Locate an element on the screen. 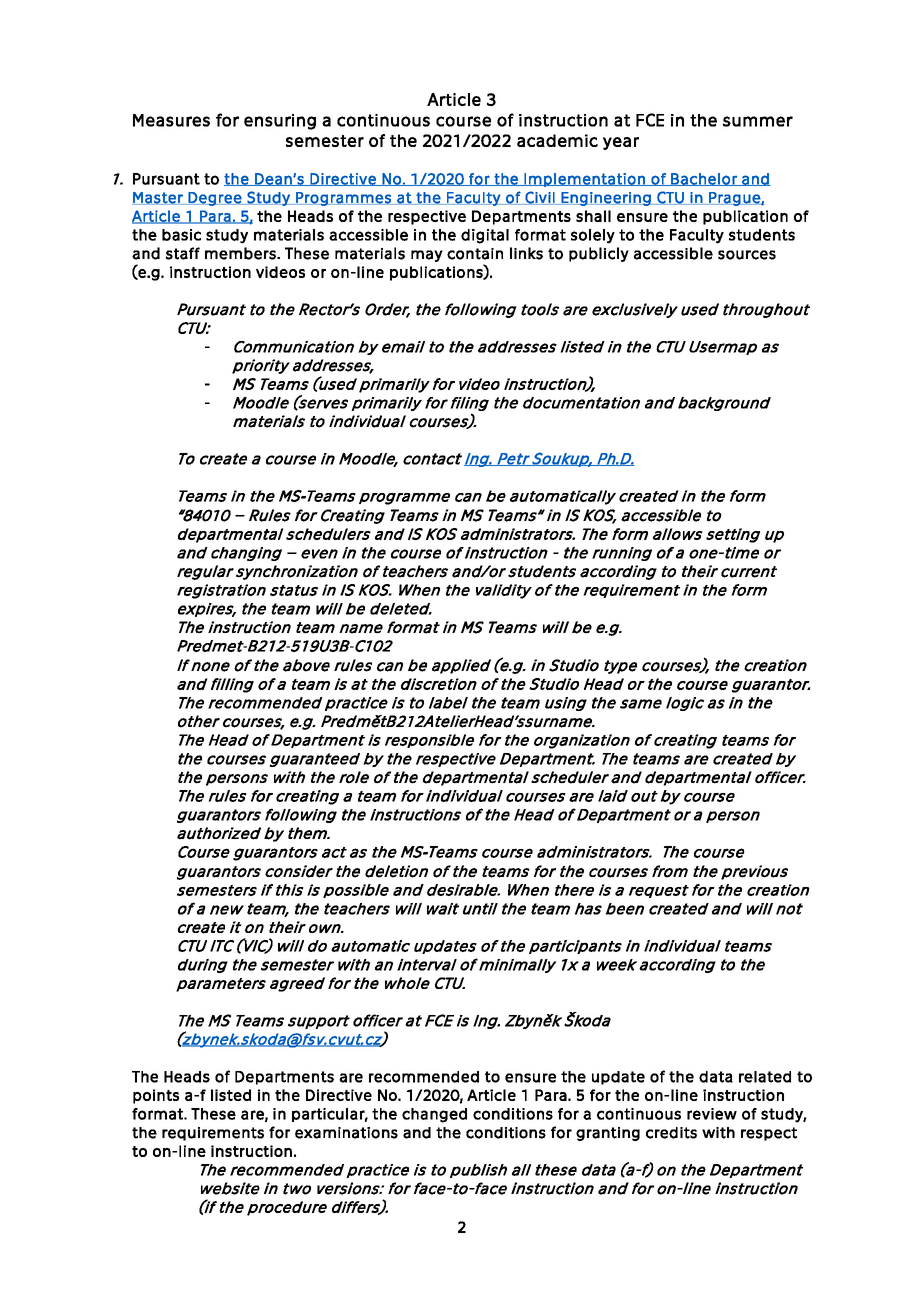 This screenshot has height=1309, width=924. points is located at coordinates (156, 1096).
